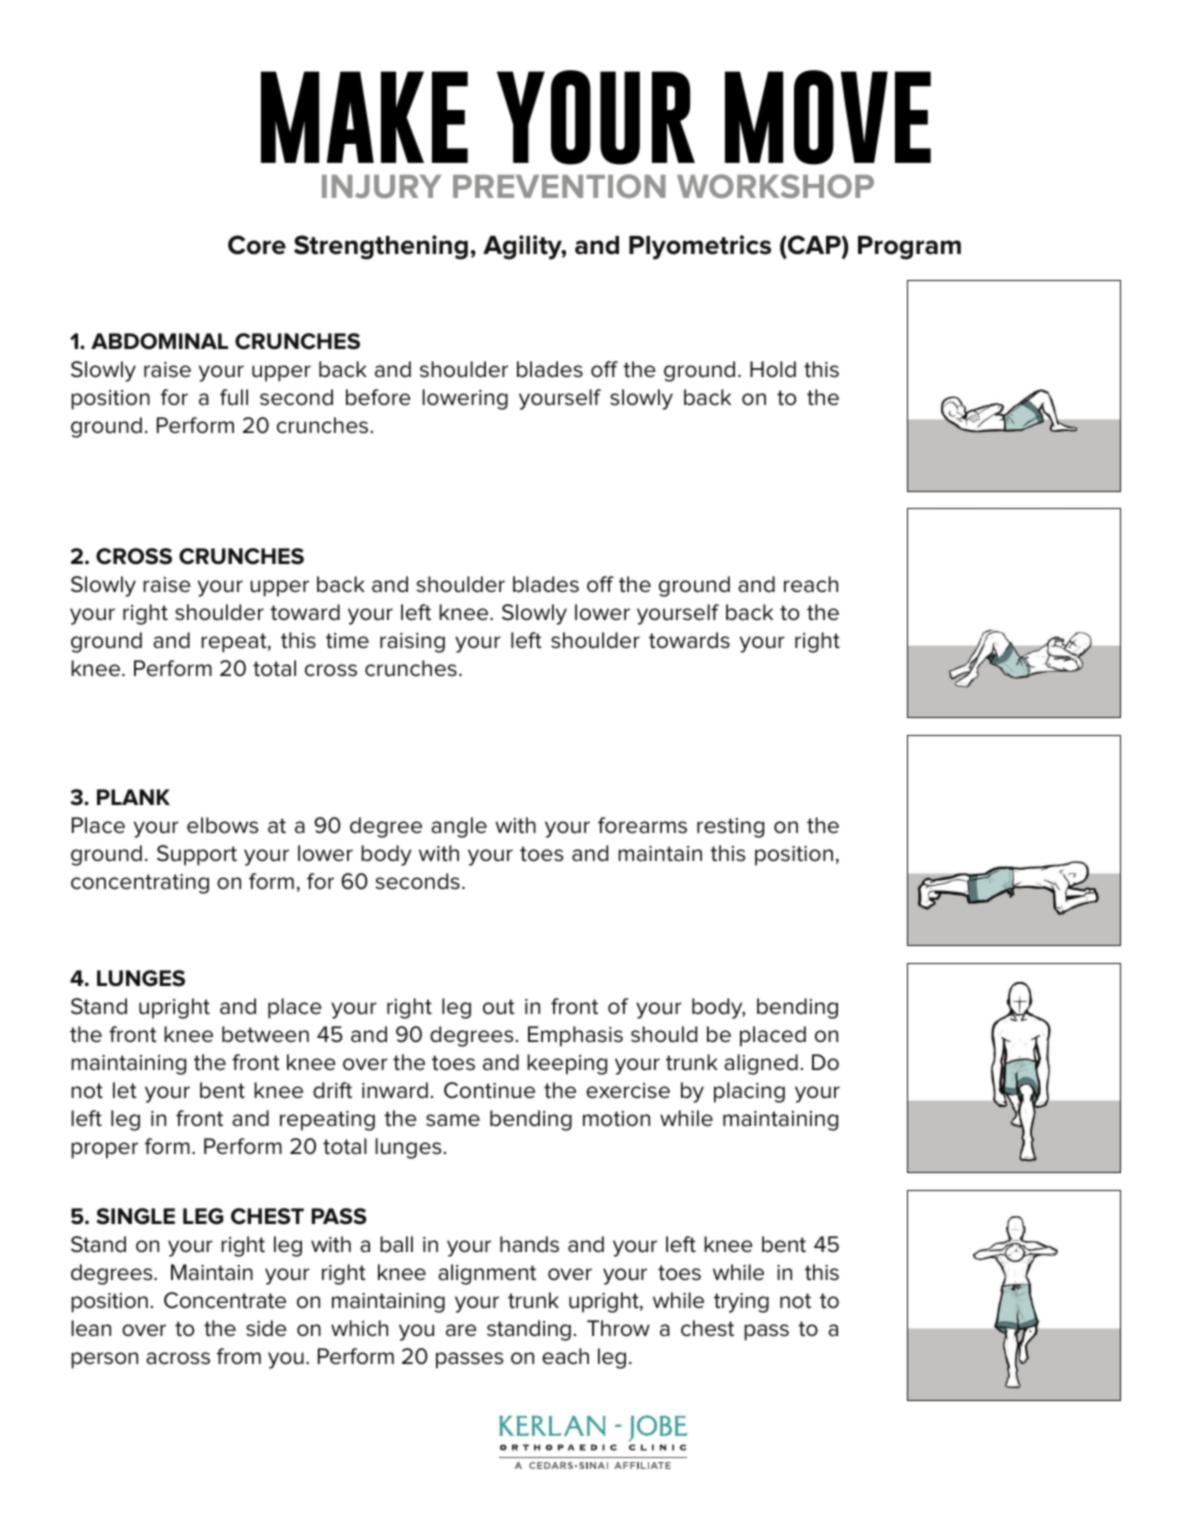 The image size is (1190, 1540). I want to click on Core, so click(257, 245).
